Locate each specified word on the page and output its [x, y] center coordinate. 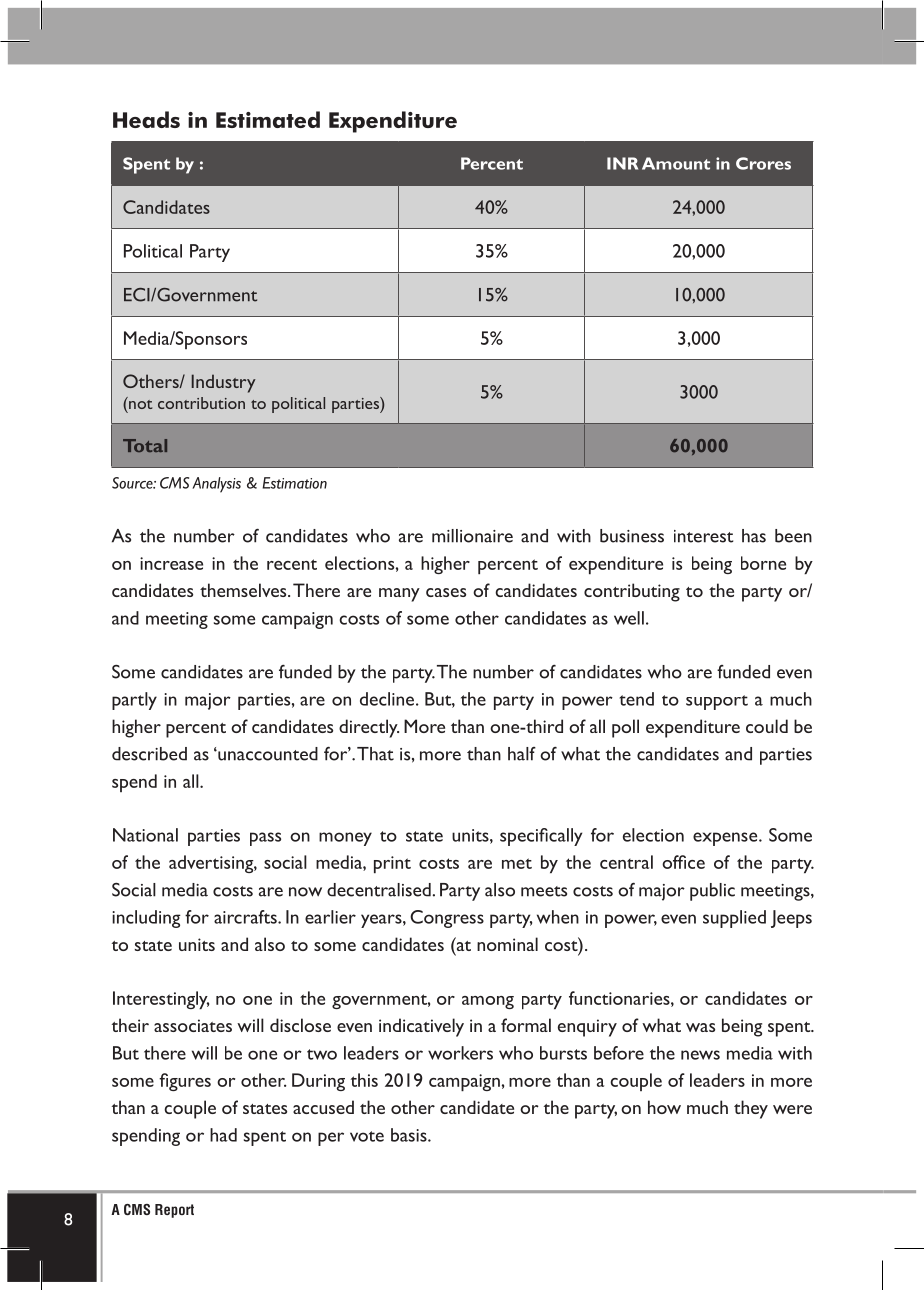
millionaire [472, 536]
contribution [201, 403]
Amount [676, 163]
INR [622, 163]
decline [387, 699]
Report [174, 1211]
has [754, 536]
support [717, 702]
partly [134, 701]
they [751, 1109]
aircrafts [246, 917]
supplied [734, 919]
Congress [447, 919]
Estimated [268, 119]
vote [367, 1136]
